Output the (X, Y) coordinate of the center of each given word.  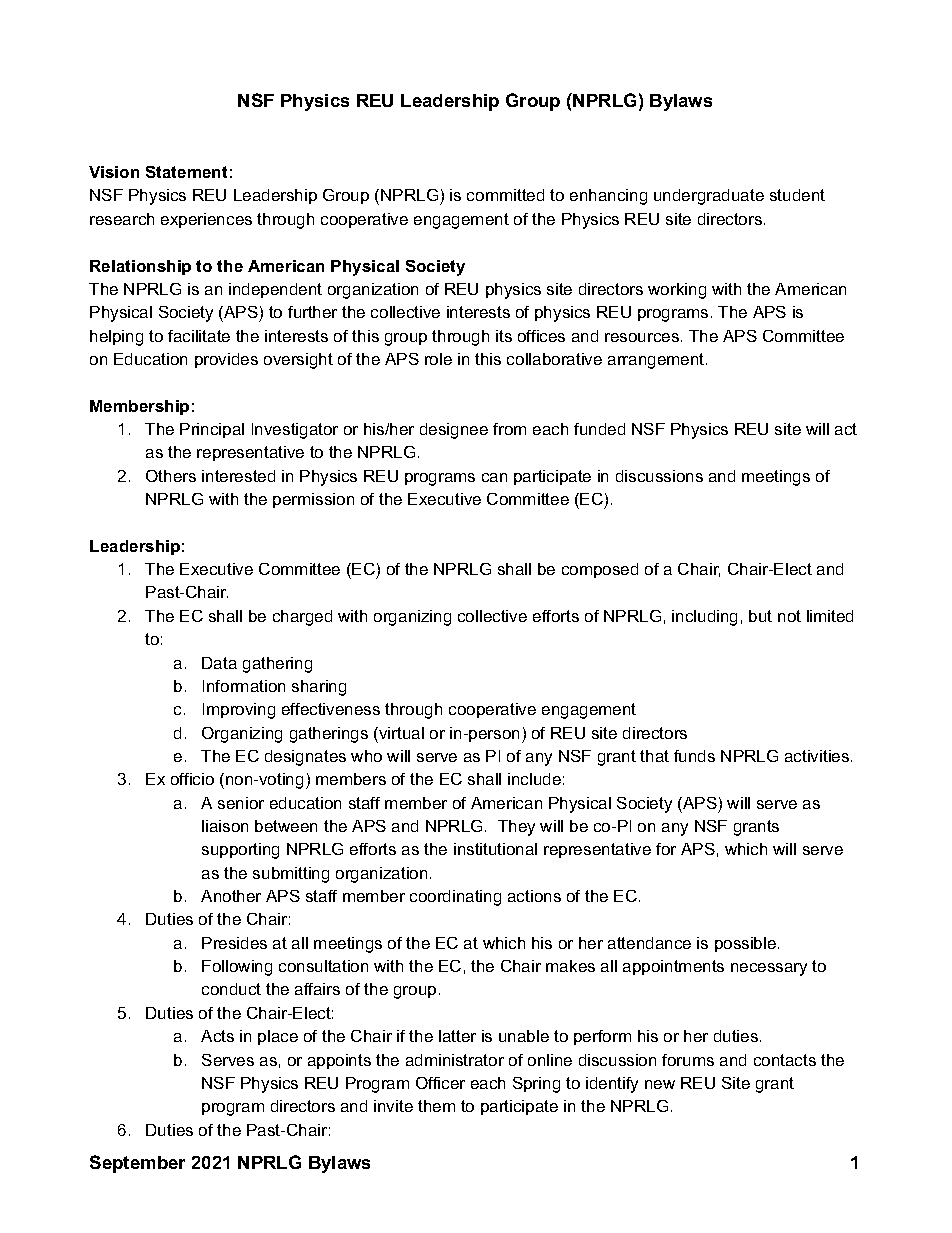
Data (219, 663)
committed (505, 195)
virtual (400, 733)
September (137, 1164)
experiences (206, 220)
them (436, 1106)
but (760, 616)
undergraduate (709, 197)
